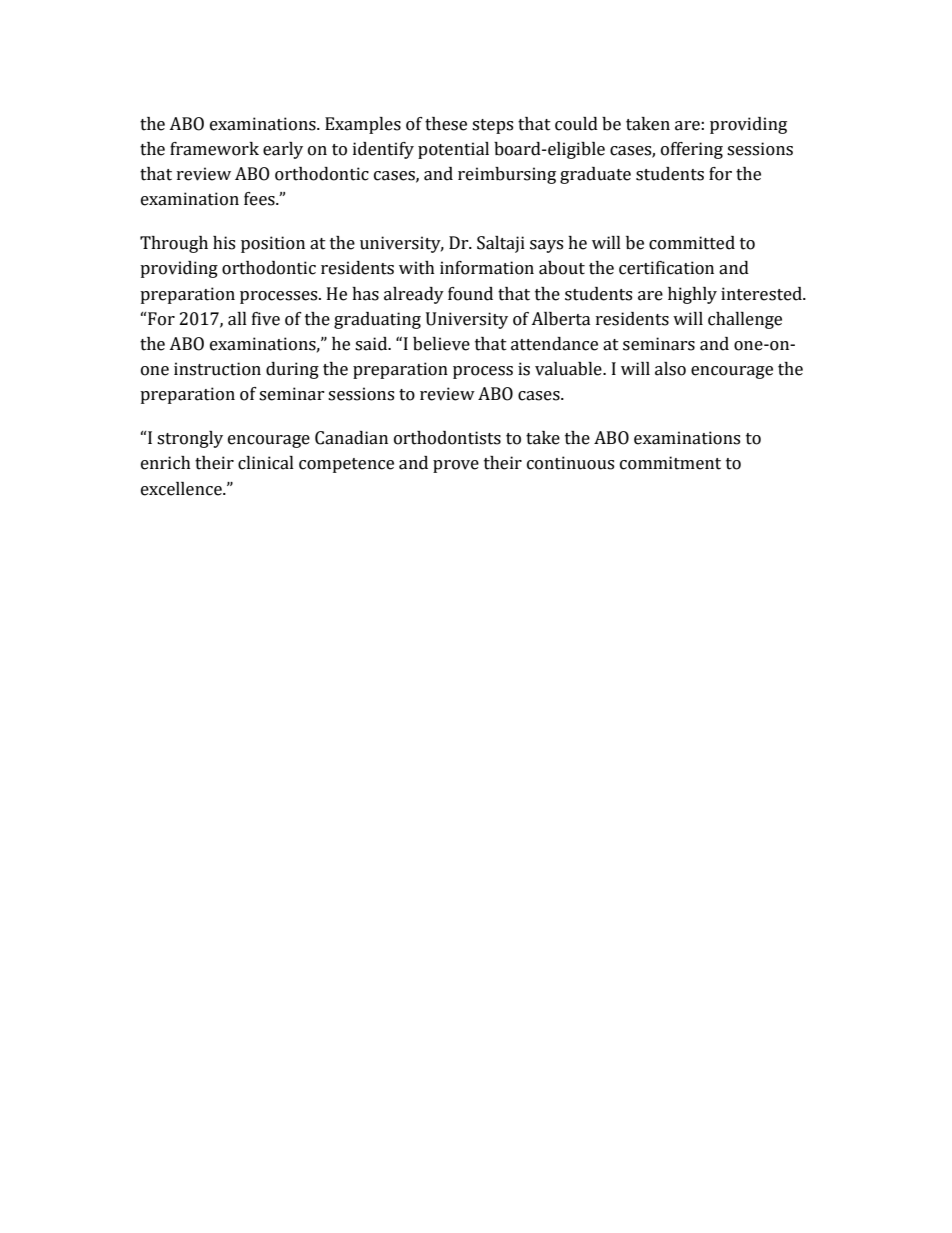  Describe the element at coordinates (214, 149) in the screenshot. I see `framework` at that location.
